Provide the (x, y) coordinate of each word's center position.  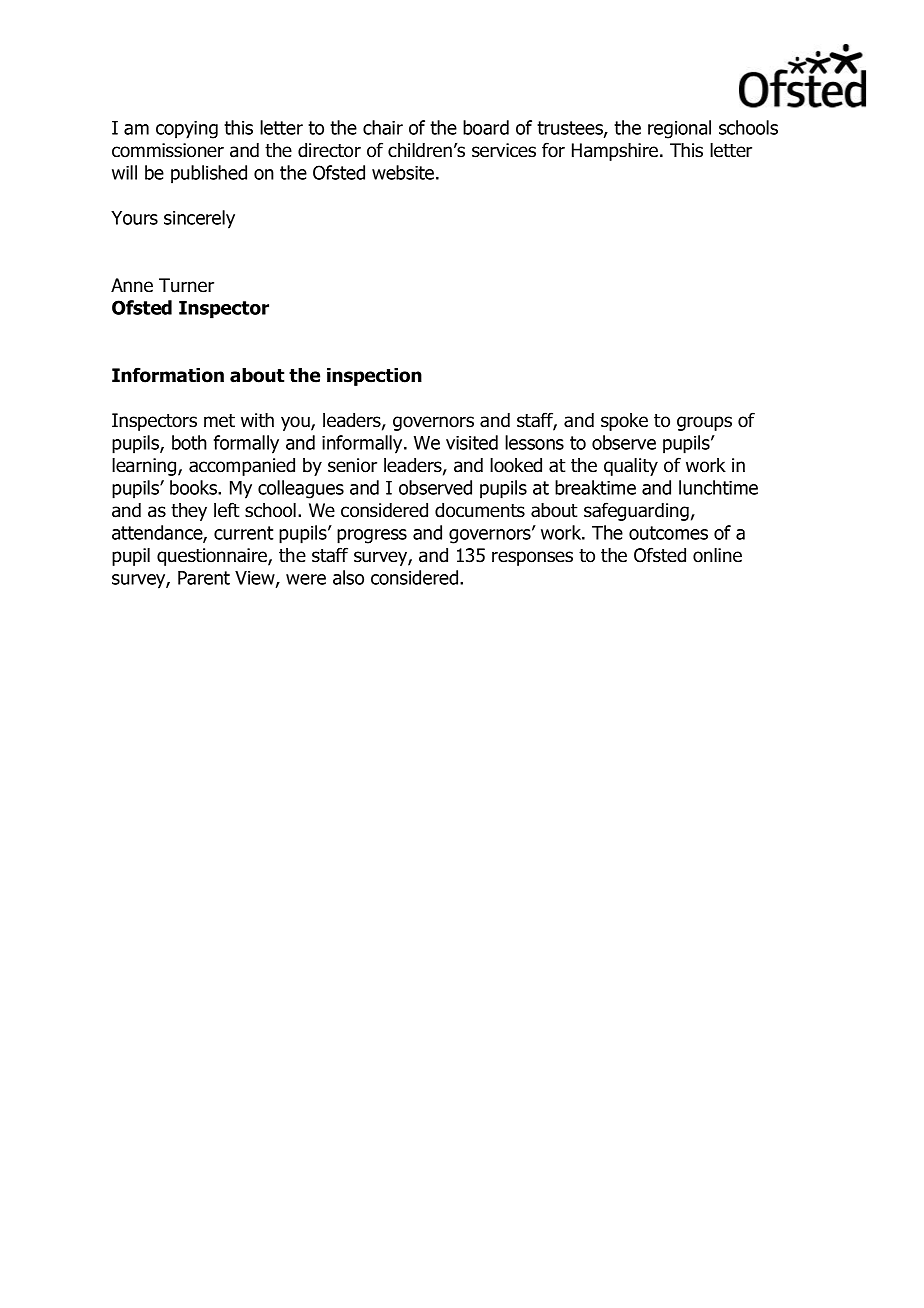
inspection (374, 377)
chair (383, 127)
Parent (204, 578)
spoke (624, 422)
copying (187, 130)
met (219, 421)
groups (704, 423)
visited (472, 442)
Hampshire (616, 152)
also (348, 577)
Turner (186, 285)
